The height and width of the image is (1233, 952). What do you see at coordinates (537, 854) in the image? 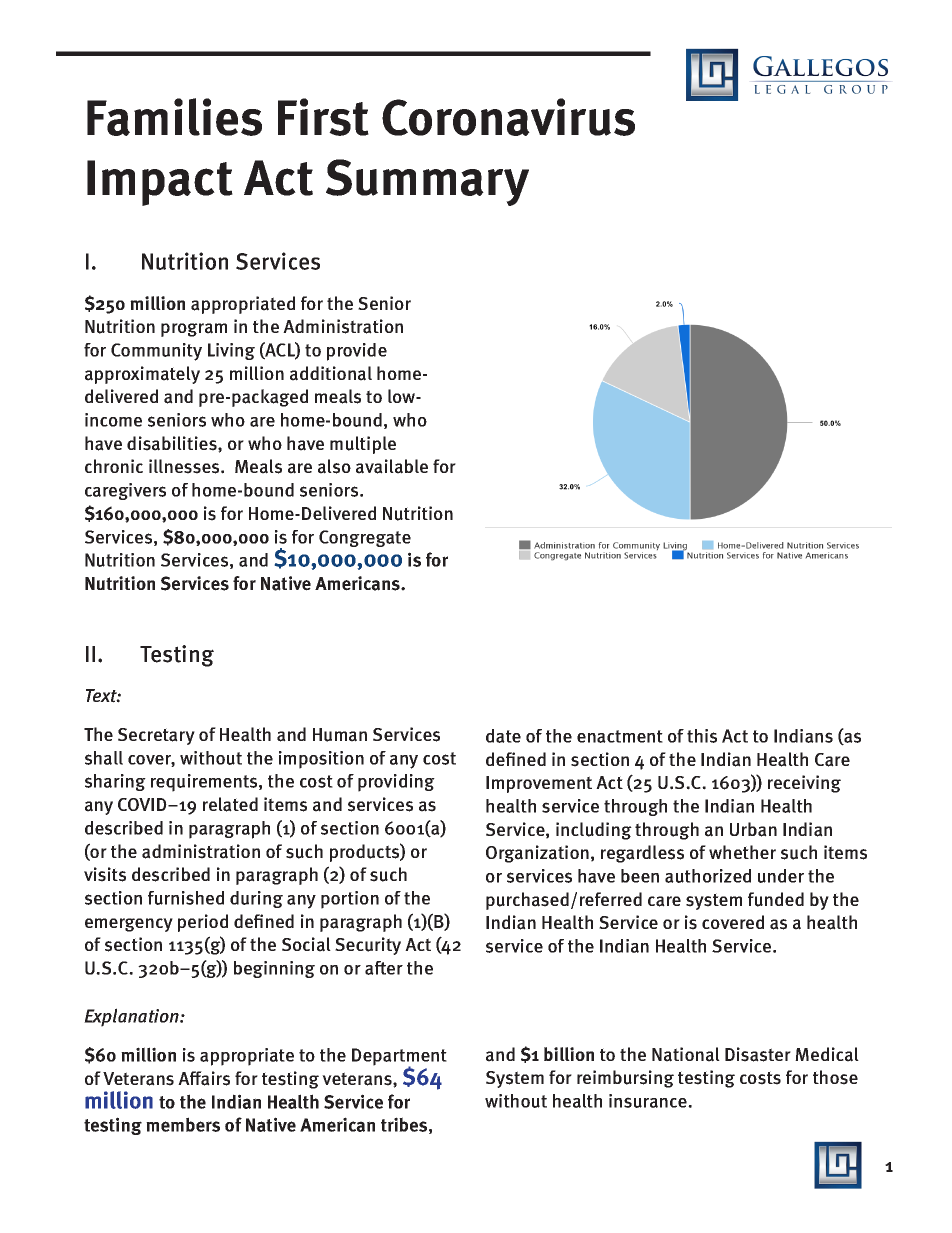
I see `Organization` at bounding box center [537, 854].
